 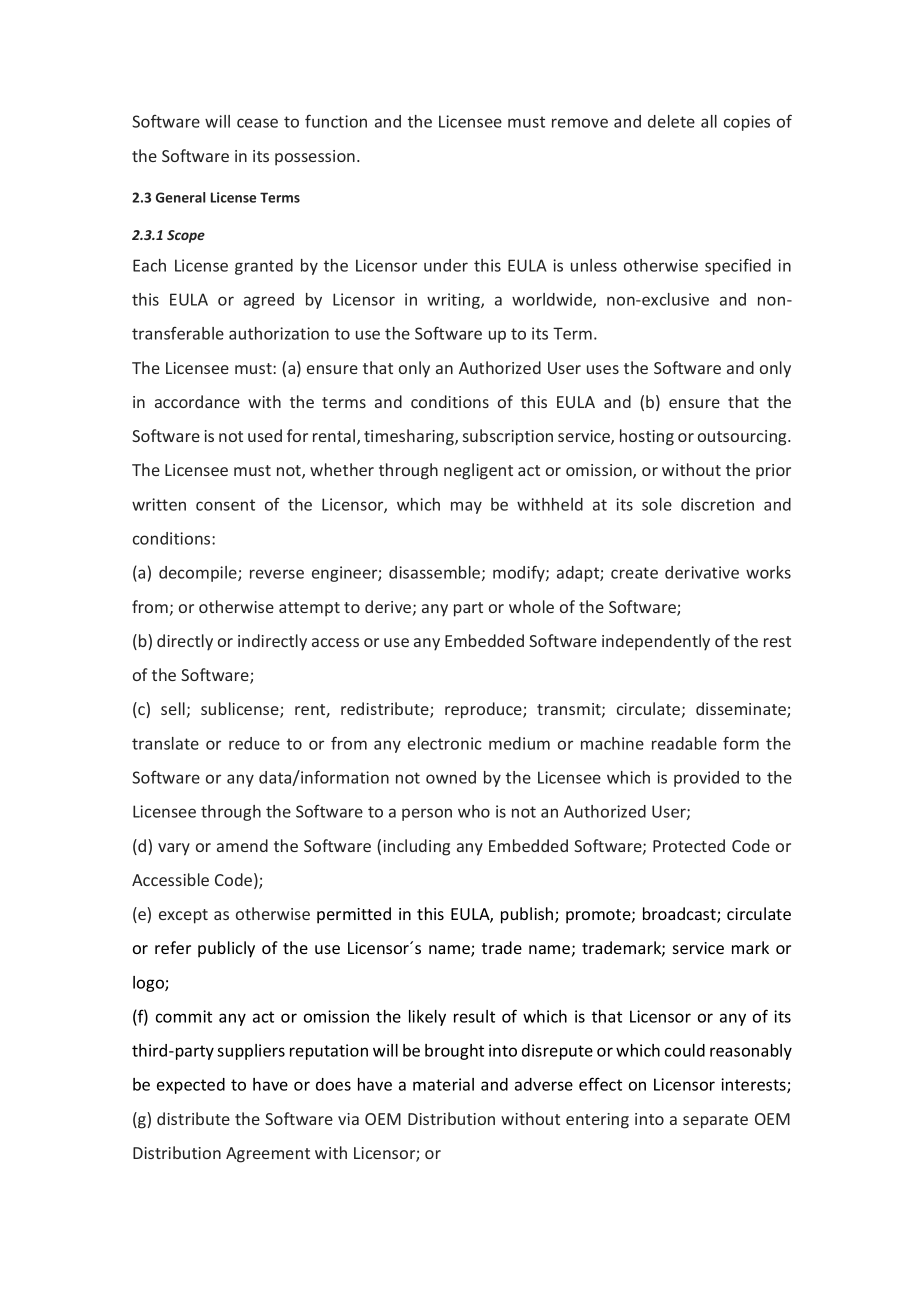 I want to click on decompile, so click(x=199, y=574).
